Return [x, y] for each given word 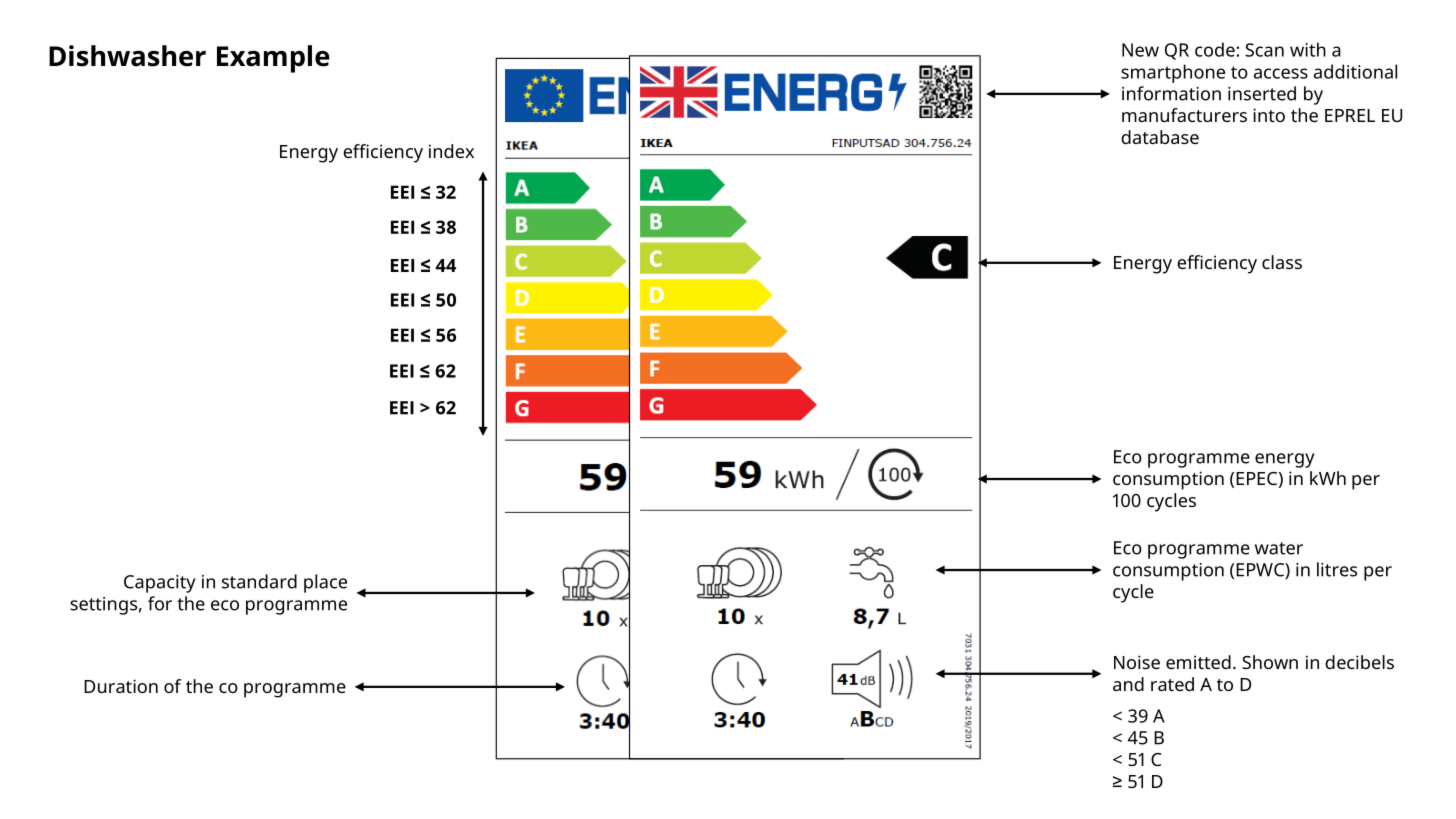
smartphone [1173, 73]
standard [259, 581]
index [451, 151]
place [325, 583]
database [1160, 137]
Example [273, 59]
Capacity [160, 584]
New [1140, 50]
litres [1337, 569]
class [1282, 262]
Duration [121, 686]
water [1279, 548]
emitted [1198, 662]
